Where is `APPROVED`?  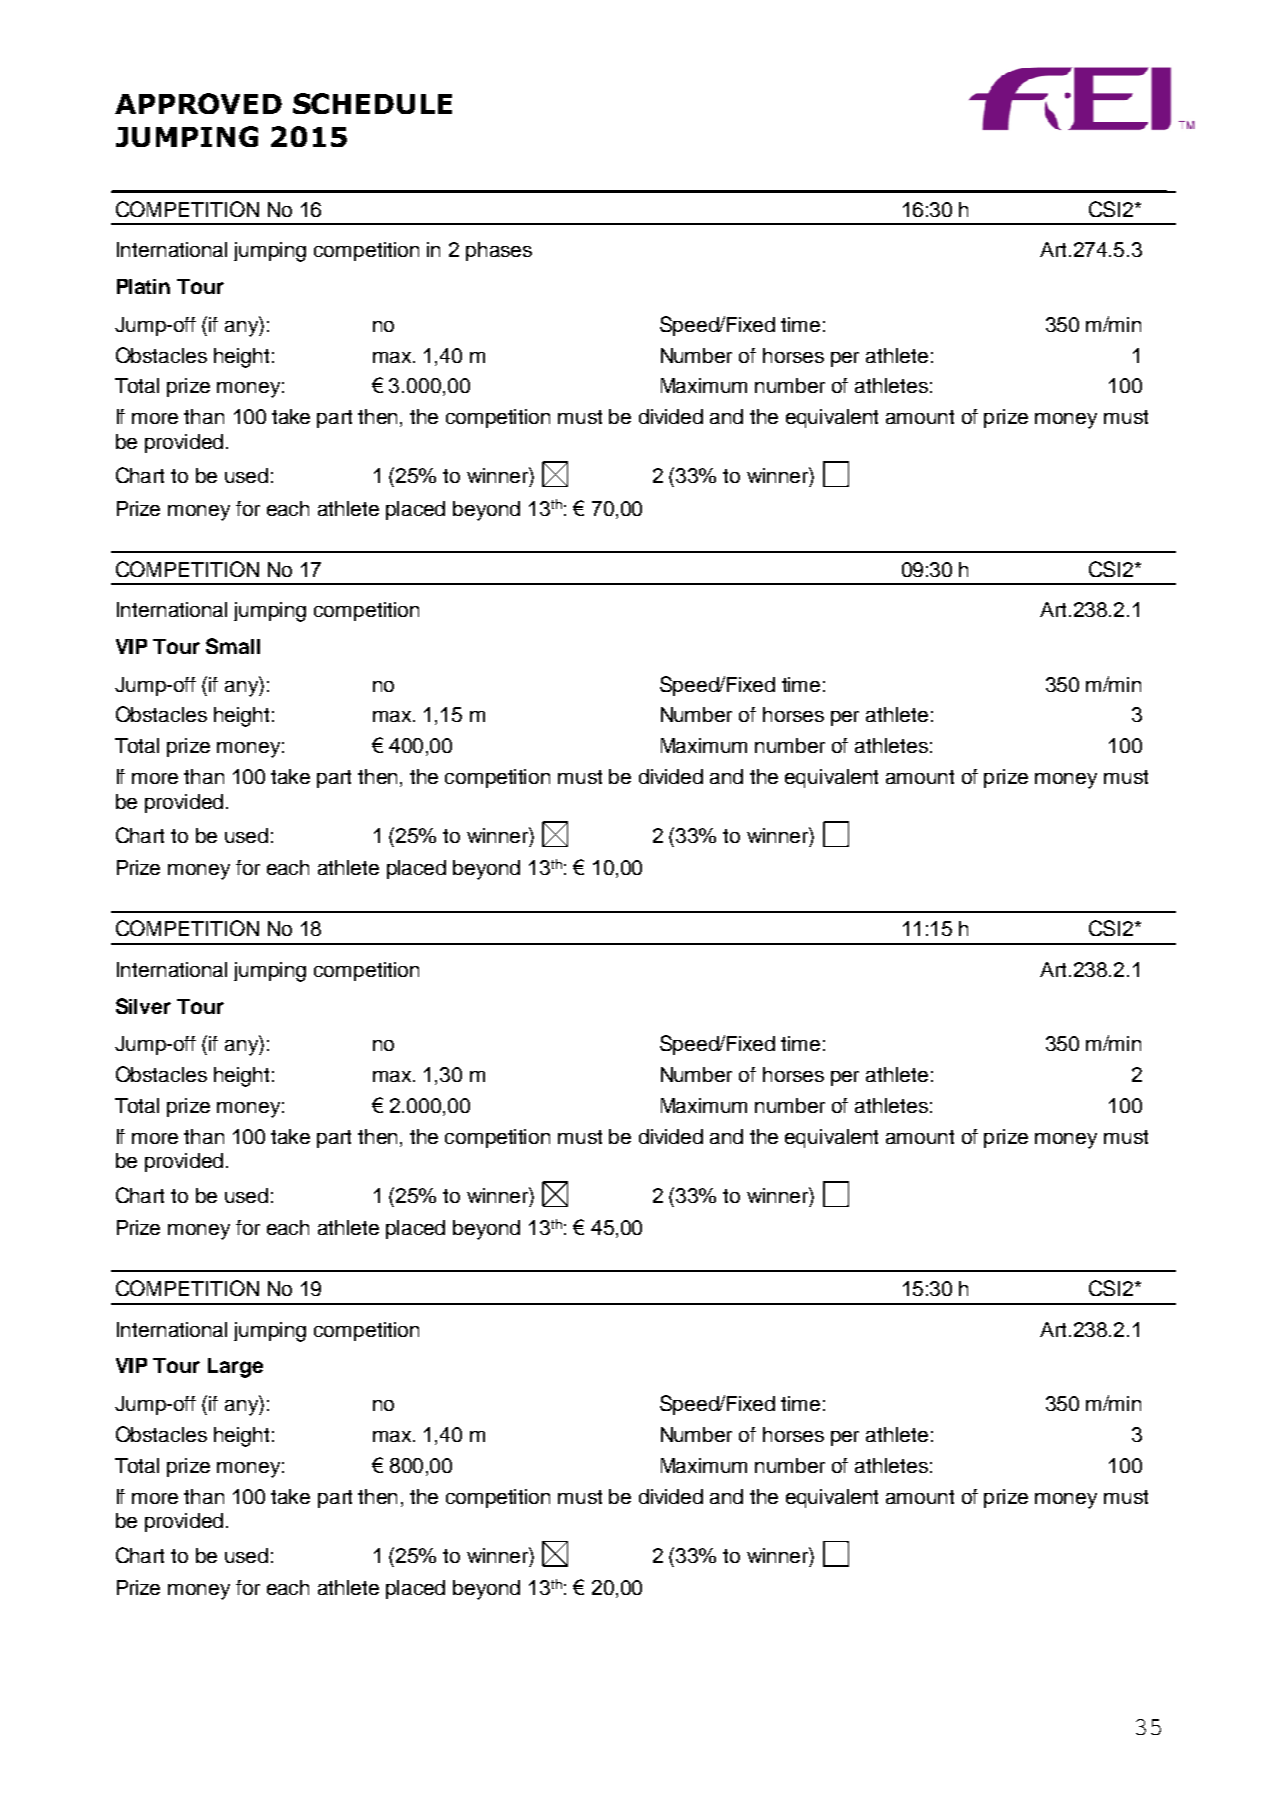 APPROVED is located at coordinates (198, 103).
